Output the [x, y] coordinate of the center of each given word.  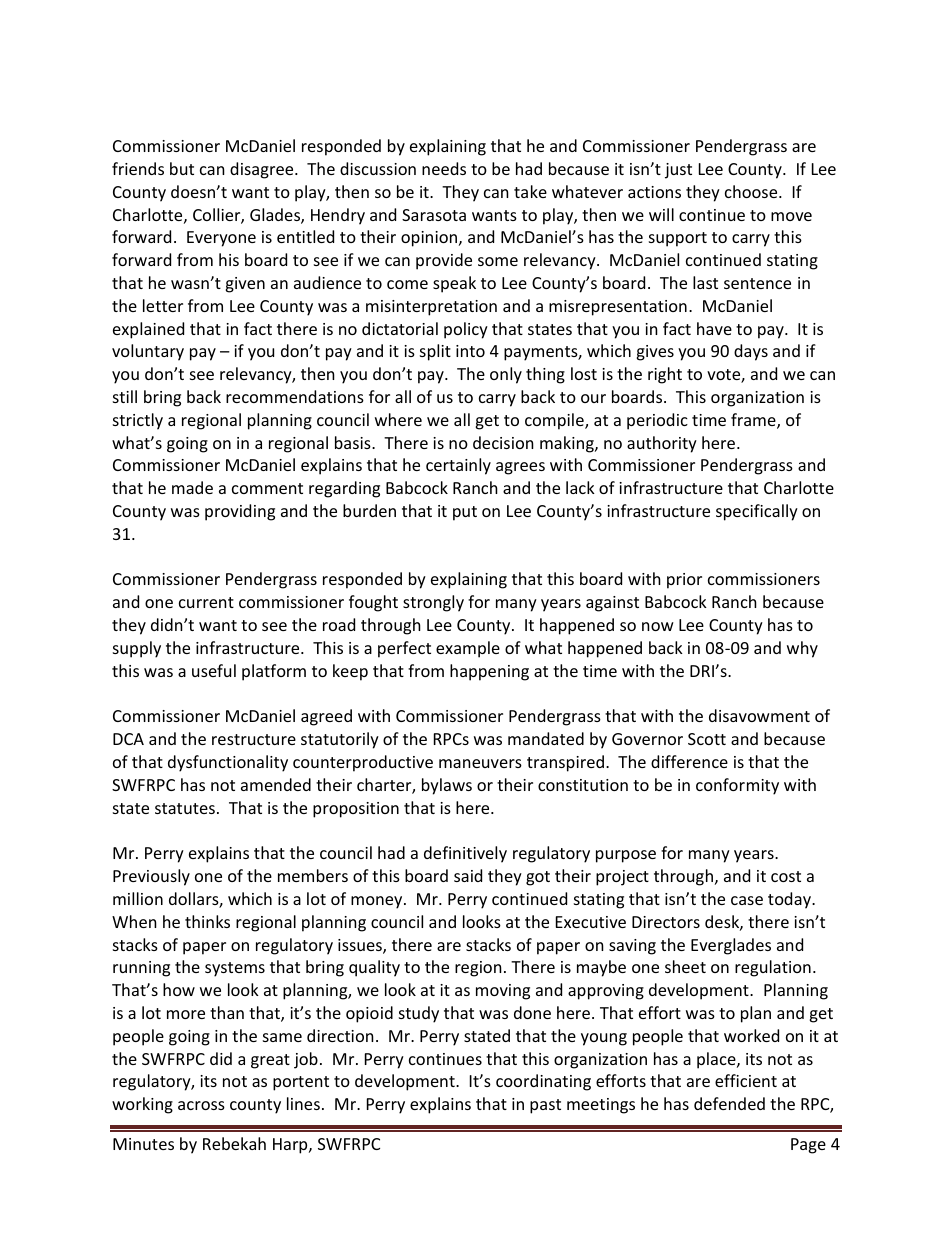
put [465, 513]
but [182, 168]
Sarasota [434, 215]
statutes [185, 808]
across [201, 1105]
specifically [757, 512]
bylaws [447, 786]
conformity [737, 786]
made [192, 487]
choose [752, 191]
